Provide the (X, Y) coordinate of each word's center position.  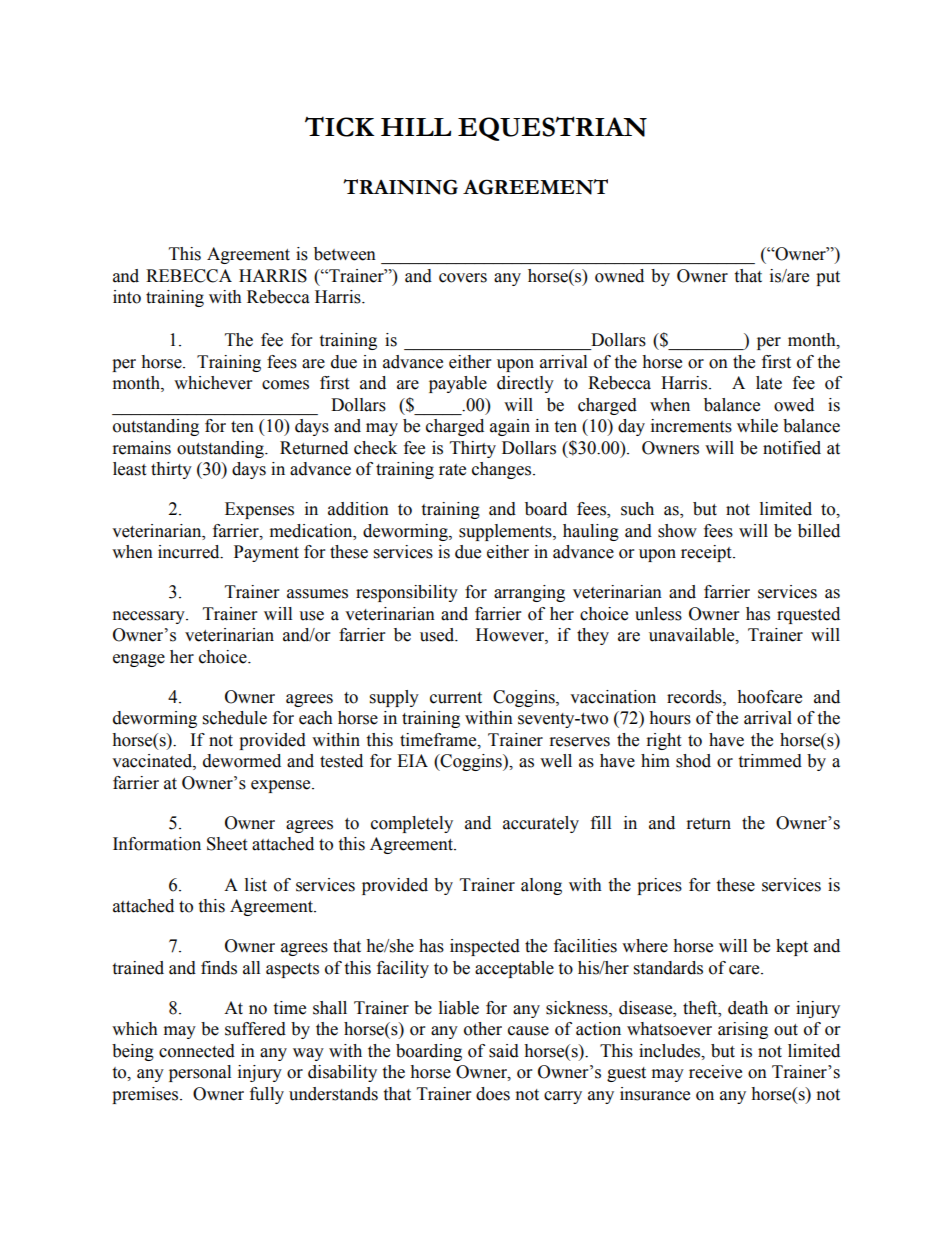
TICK (340, 126)
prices (659, 886)
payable (458, 384)
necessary (150, 617)
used (438, 635)
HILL (416, 127)
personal (200, 1073)
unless (658, 614)
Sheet (227, 844)
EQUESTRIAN (552, 128)
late (769, 383)
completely (412, 824)
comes (285, 385)
